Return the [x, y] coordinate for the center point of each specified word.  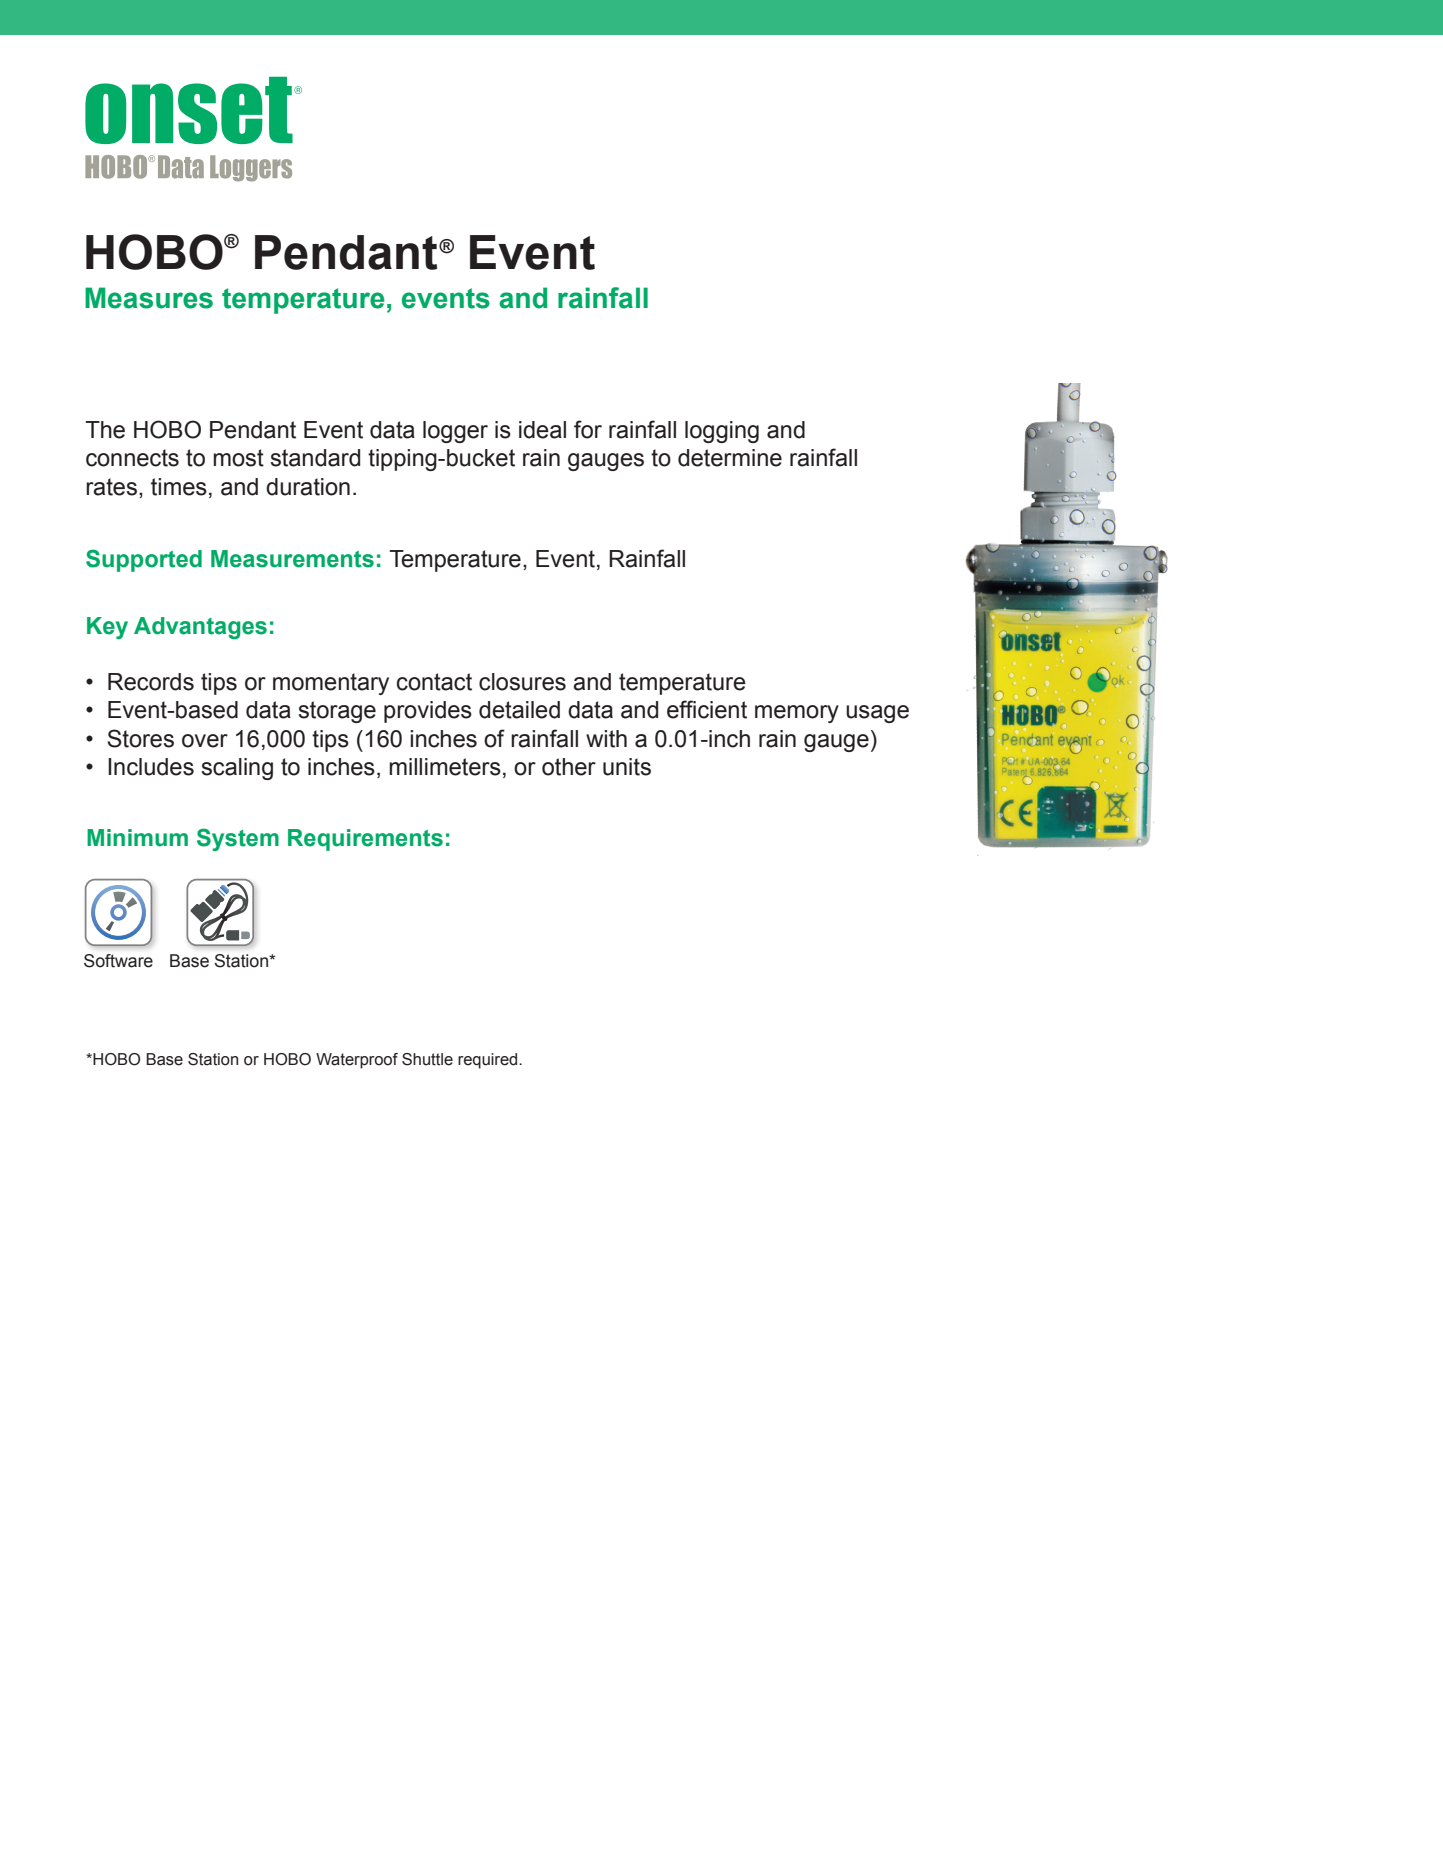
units [627, 767]
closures [522, 682]
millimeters [445, 767]
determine [730, 458]
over [205, 741]
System [238, 839]
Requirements [365, 840]
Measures [149, 298]
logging [722, 432]
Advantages [200, 628]
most [238, 458]
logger [455, 432]
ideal [542, 430]
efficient [707, 709]
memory [797, 714]
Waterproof [357, 1061]
